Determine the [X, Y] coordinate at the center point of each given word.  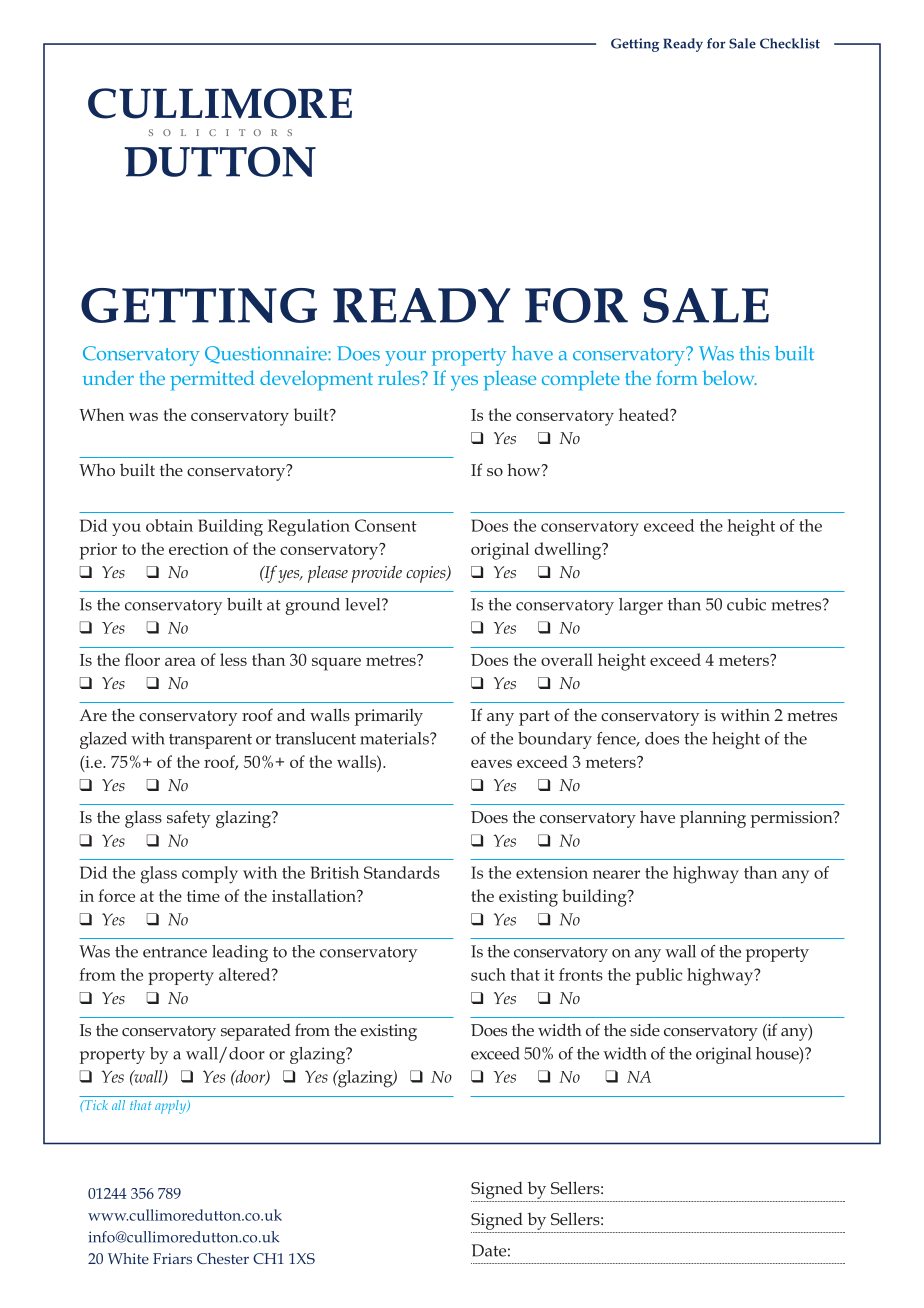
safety [188, 819]
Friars [172, 1258]
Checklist [790, 43]
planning [713, 819]
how [525, 470]
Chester [223, 1258]
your [405, 358]
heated [645, 414]
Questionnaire [267, 355]
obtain [169, 525]
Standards [402, 872]
